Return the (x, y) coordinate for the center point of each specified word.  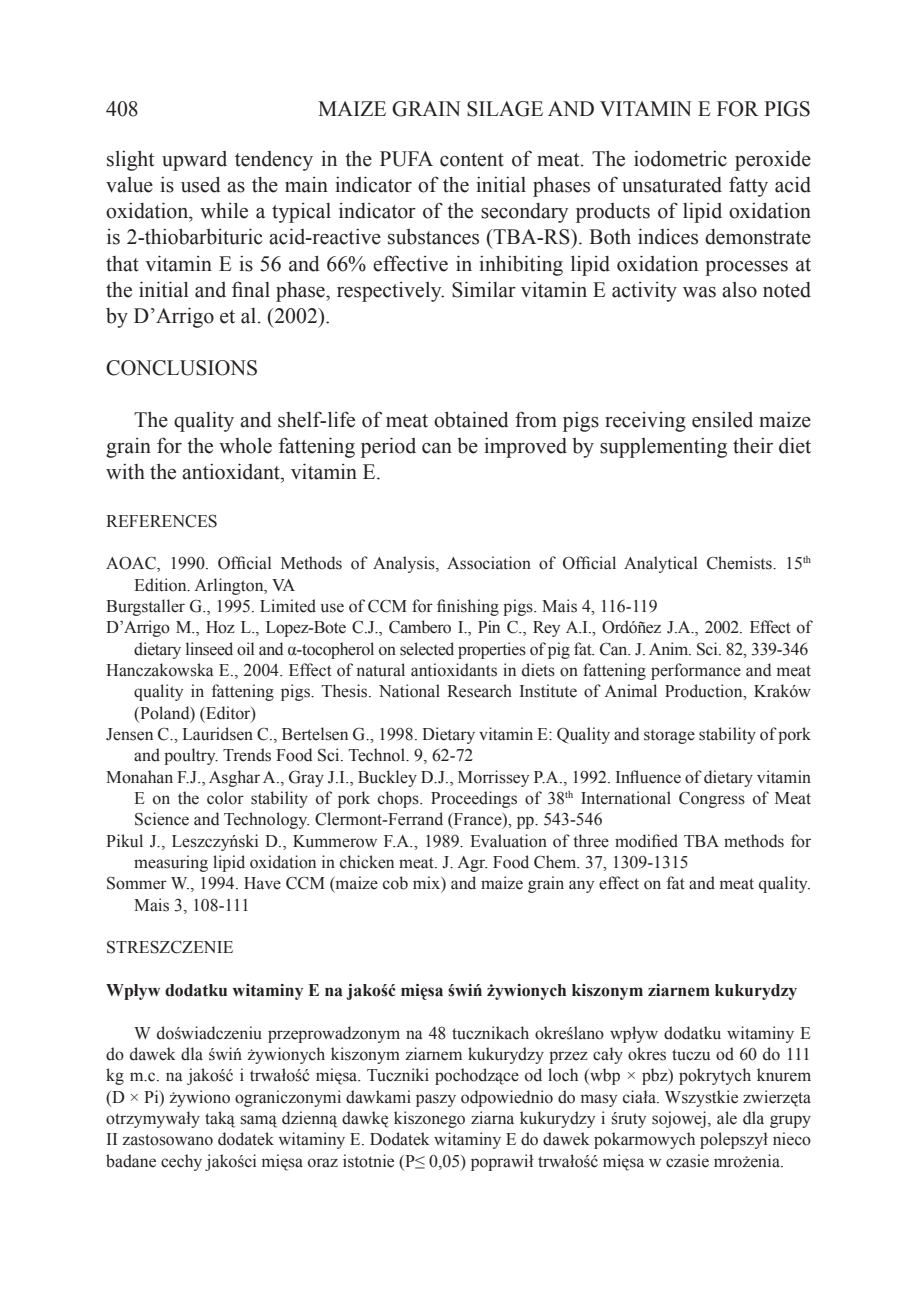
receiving (645, 422)
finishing (468, 607)
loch (563, 1075)
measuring (171, 863)
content (472, 160)
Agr (472, 864)
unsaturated (672, 185)
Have (262, 883)
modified (646, 841)
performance (696, 671)
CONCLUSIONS (181, 368)
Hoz (220, 627)
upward (194, 161)
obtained (471, 419)
